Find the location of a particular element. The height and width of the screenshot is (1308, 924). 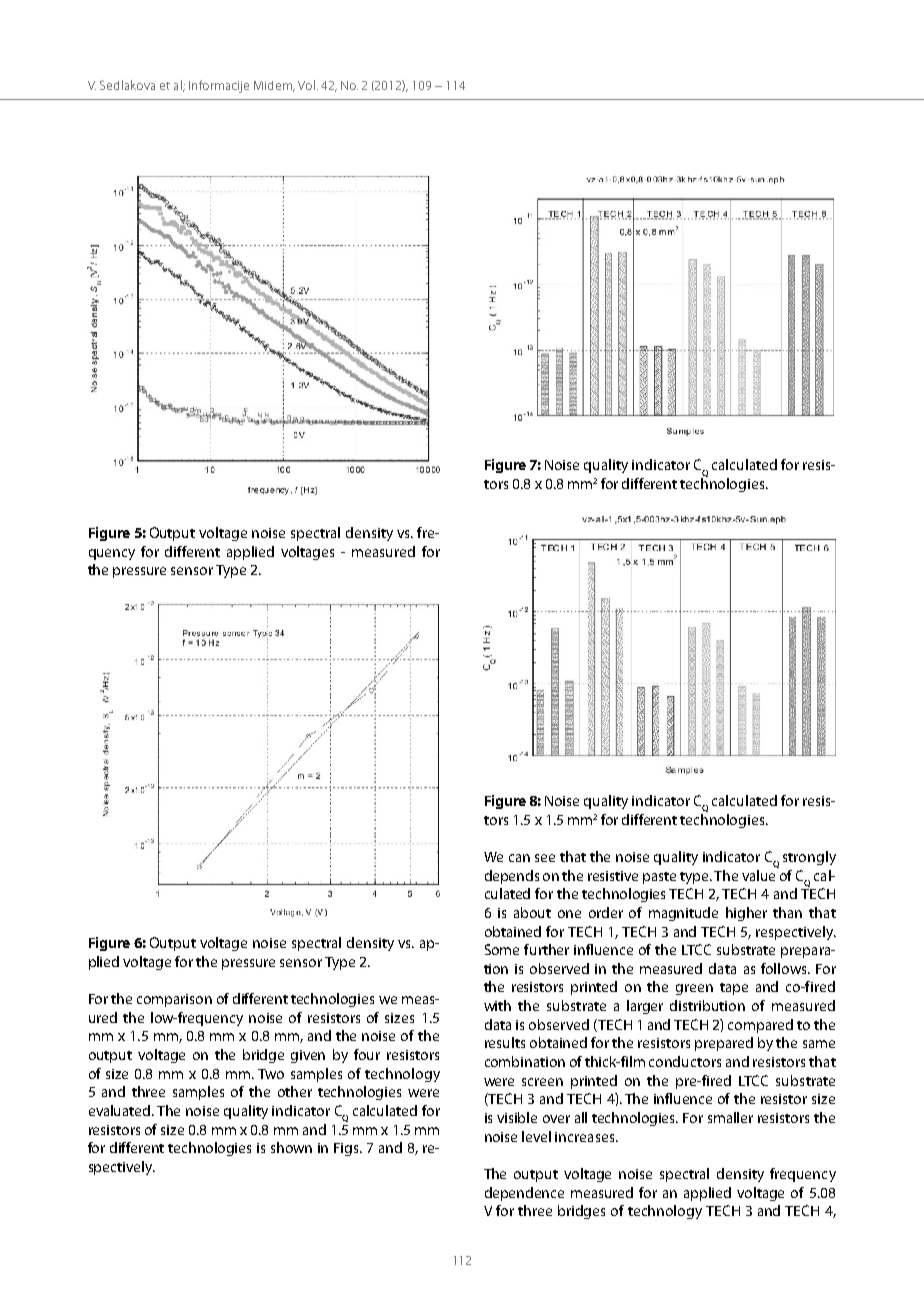

with is located at coordinates (497, 1005).
